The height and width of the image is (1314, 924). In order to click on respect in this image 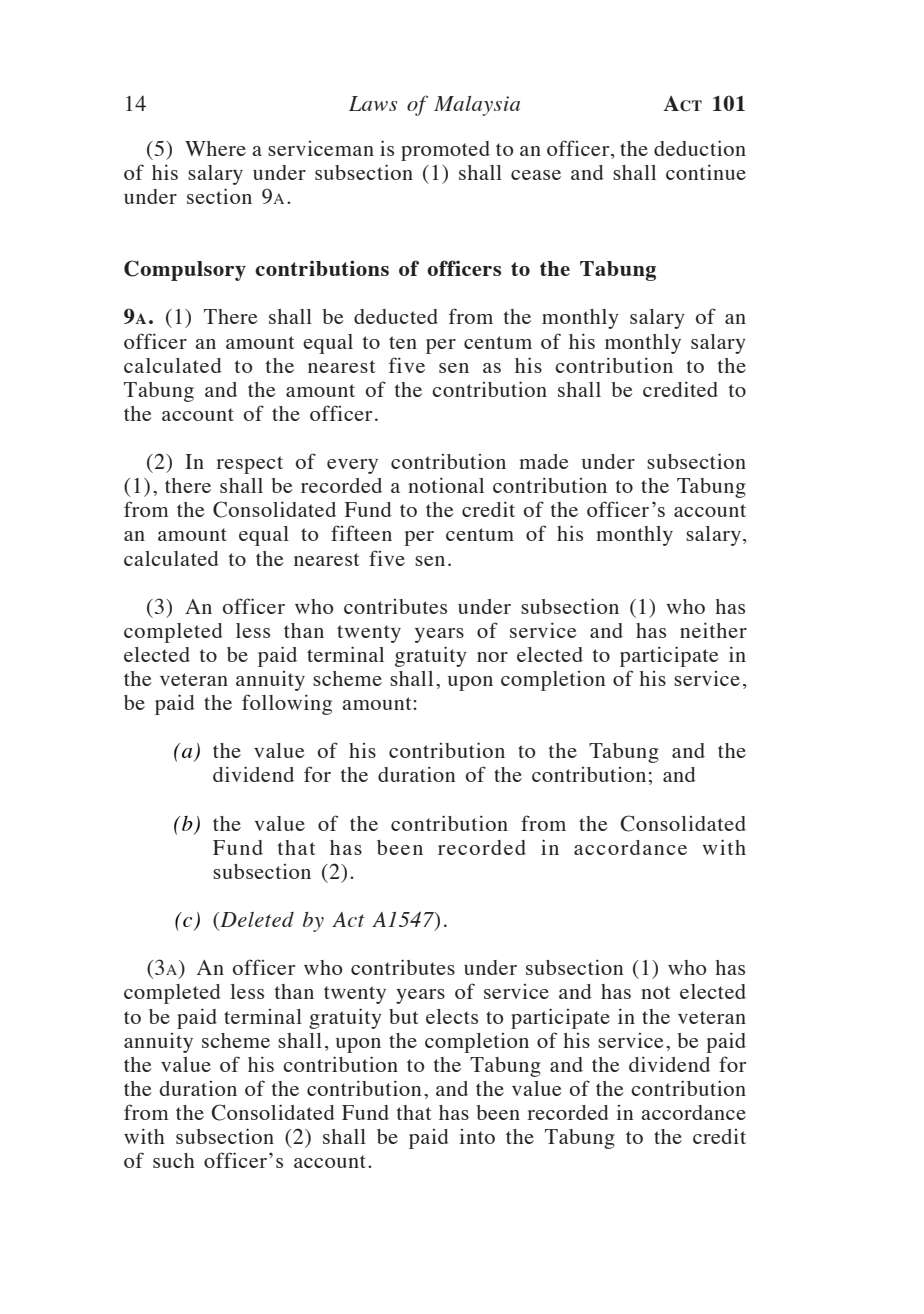, I will do `click(249, 465)`.
